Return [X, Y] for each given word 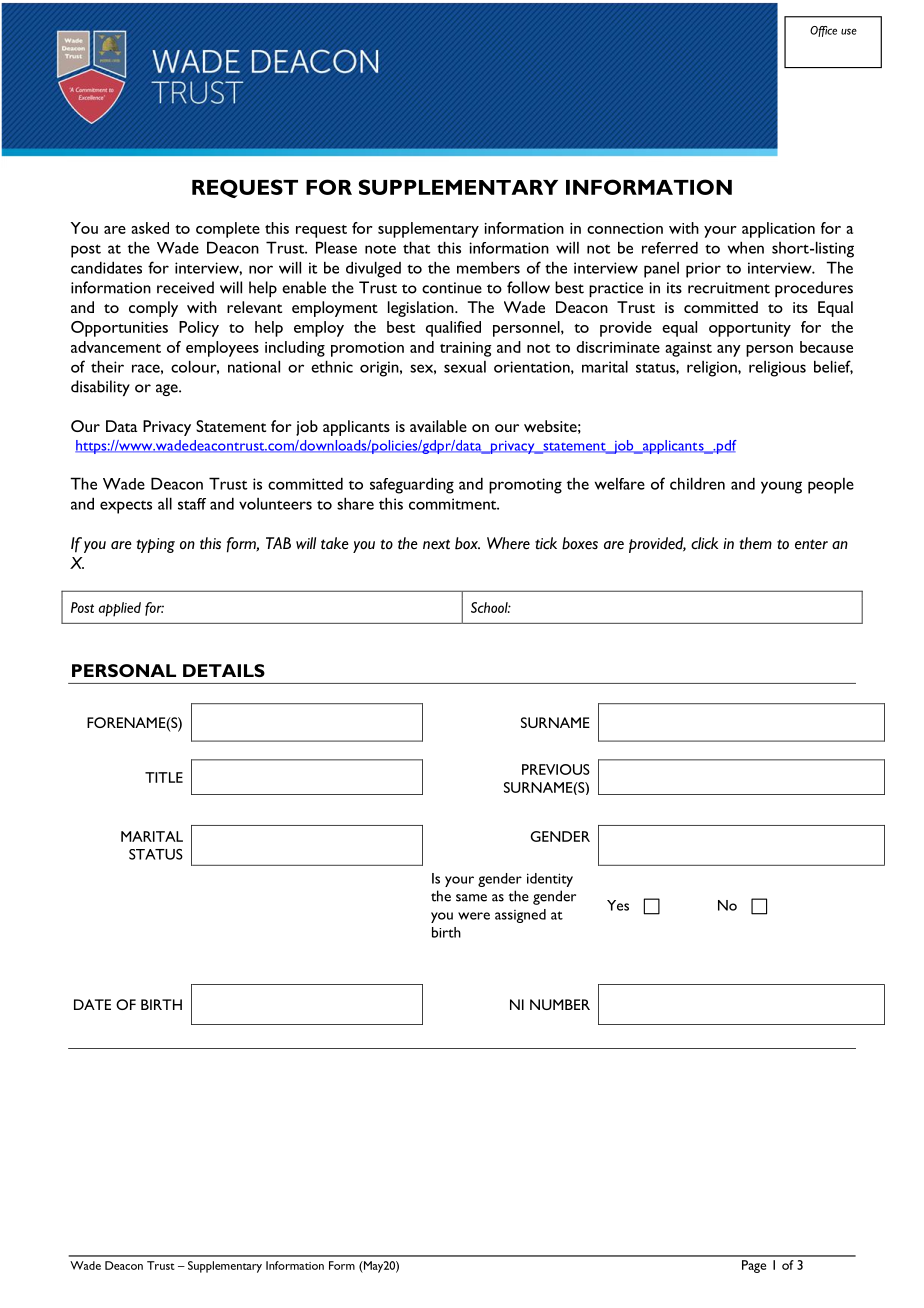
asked [150, 228]
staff [192, 504]
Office [823, 31]
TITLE [164, 777]
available [438, 426]
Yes [618, 905]
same [471, 898]
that [416, 247]
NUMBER [560, 1004]
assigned [520, 916]
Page [754, 1266]
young [781, 487]
